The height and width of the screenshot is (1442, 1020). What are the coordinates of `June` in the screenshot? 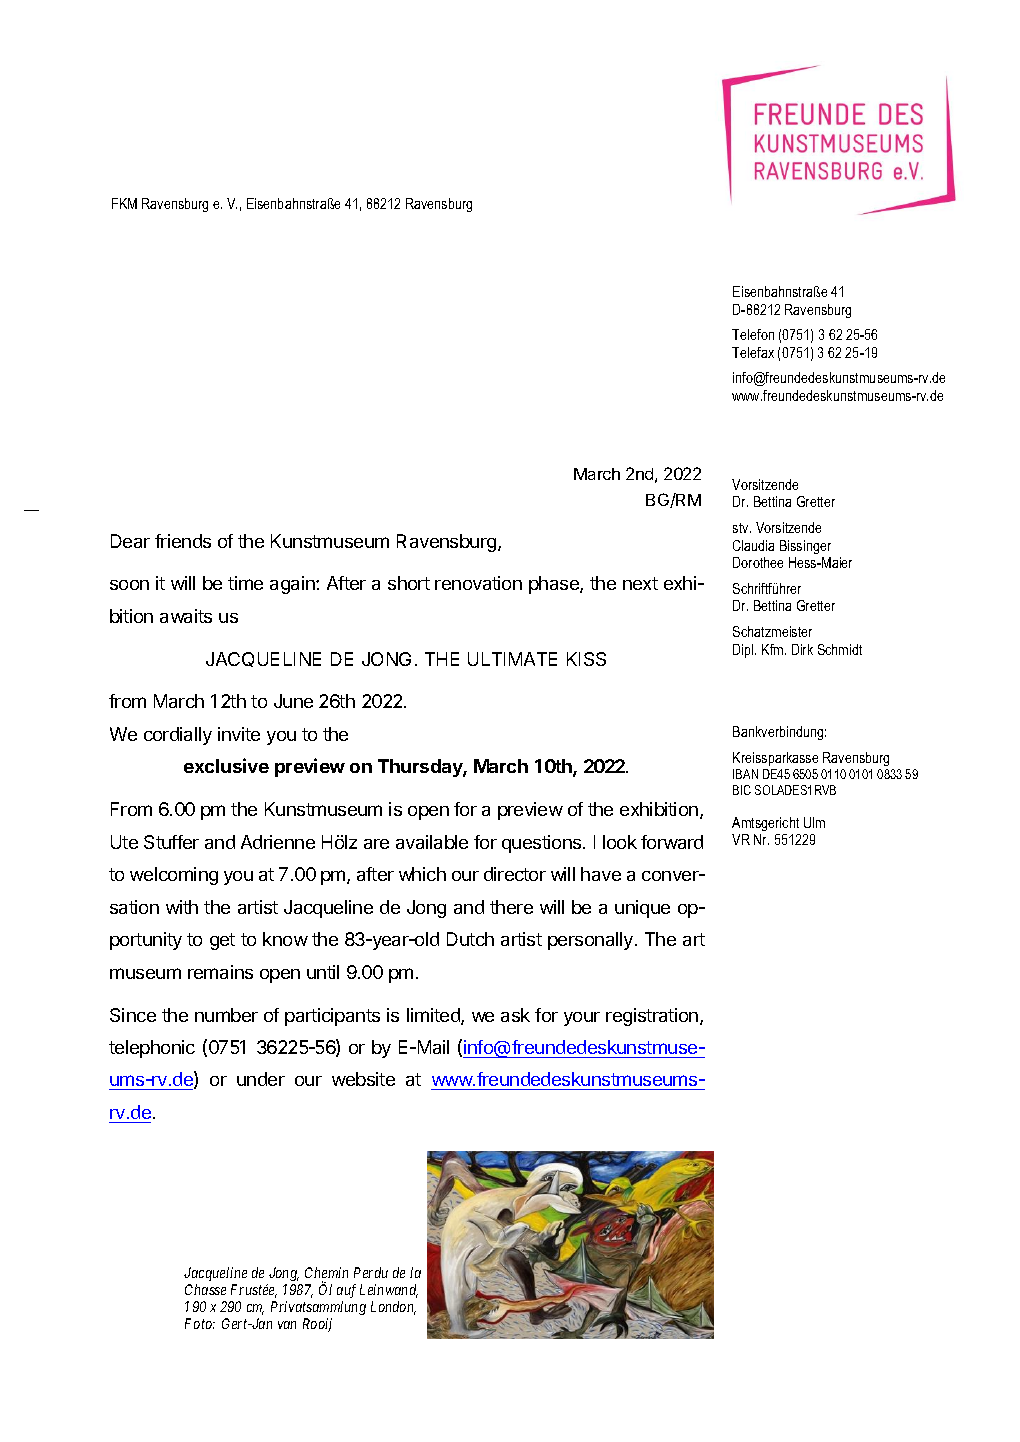 It's located at (293, 701).
